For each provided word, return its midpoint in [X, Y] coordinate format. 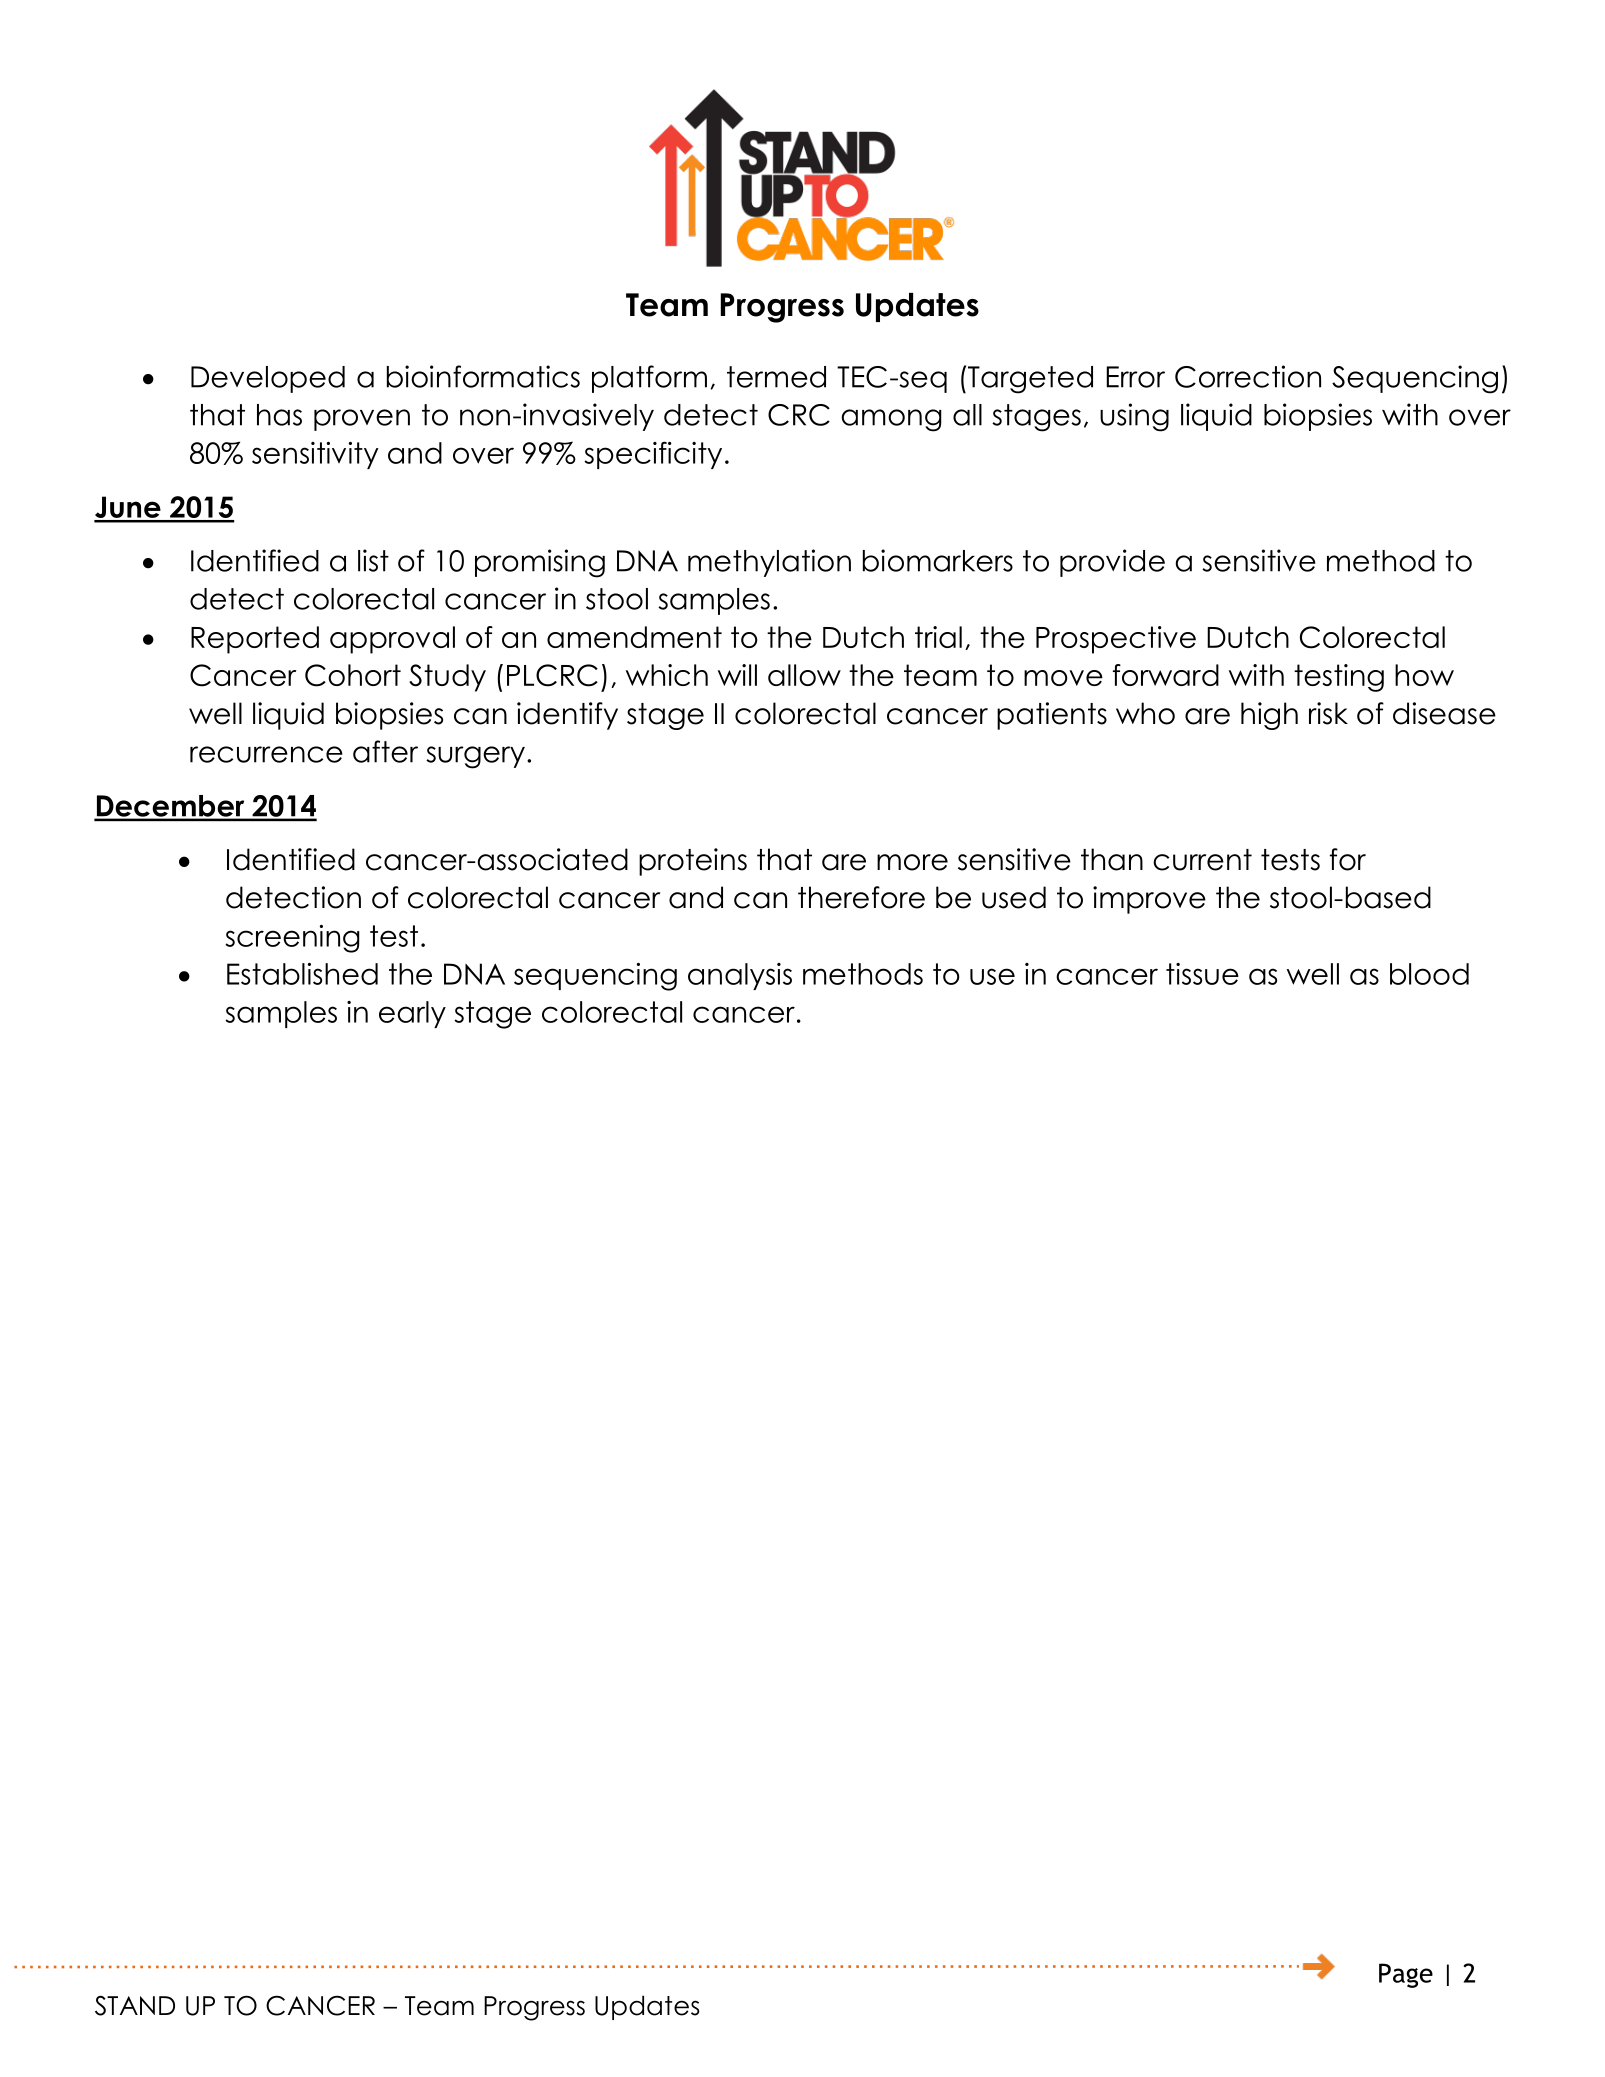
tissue [1202, 974]
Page [1406, 1975]
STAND [135, 2005]
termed [776, 377]
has [279, 415]
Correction [1248, 376]
